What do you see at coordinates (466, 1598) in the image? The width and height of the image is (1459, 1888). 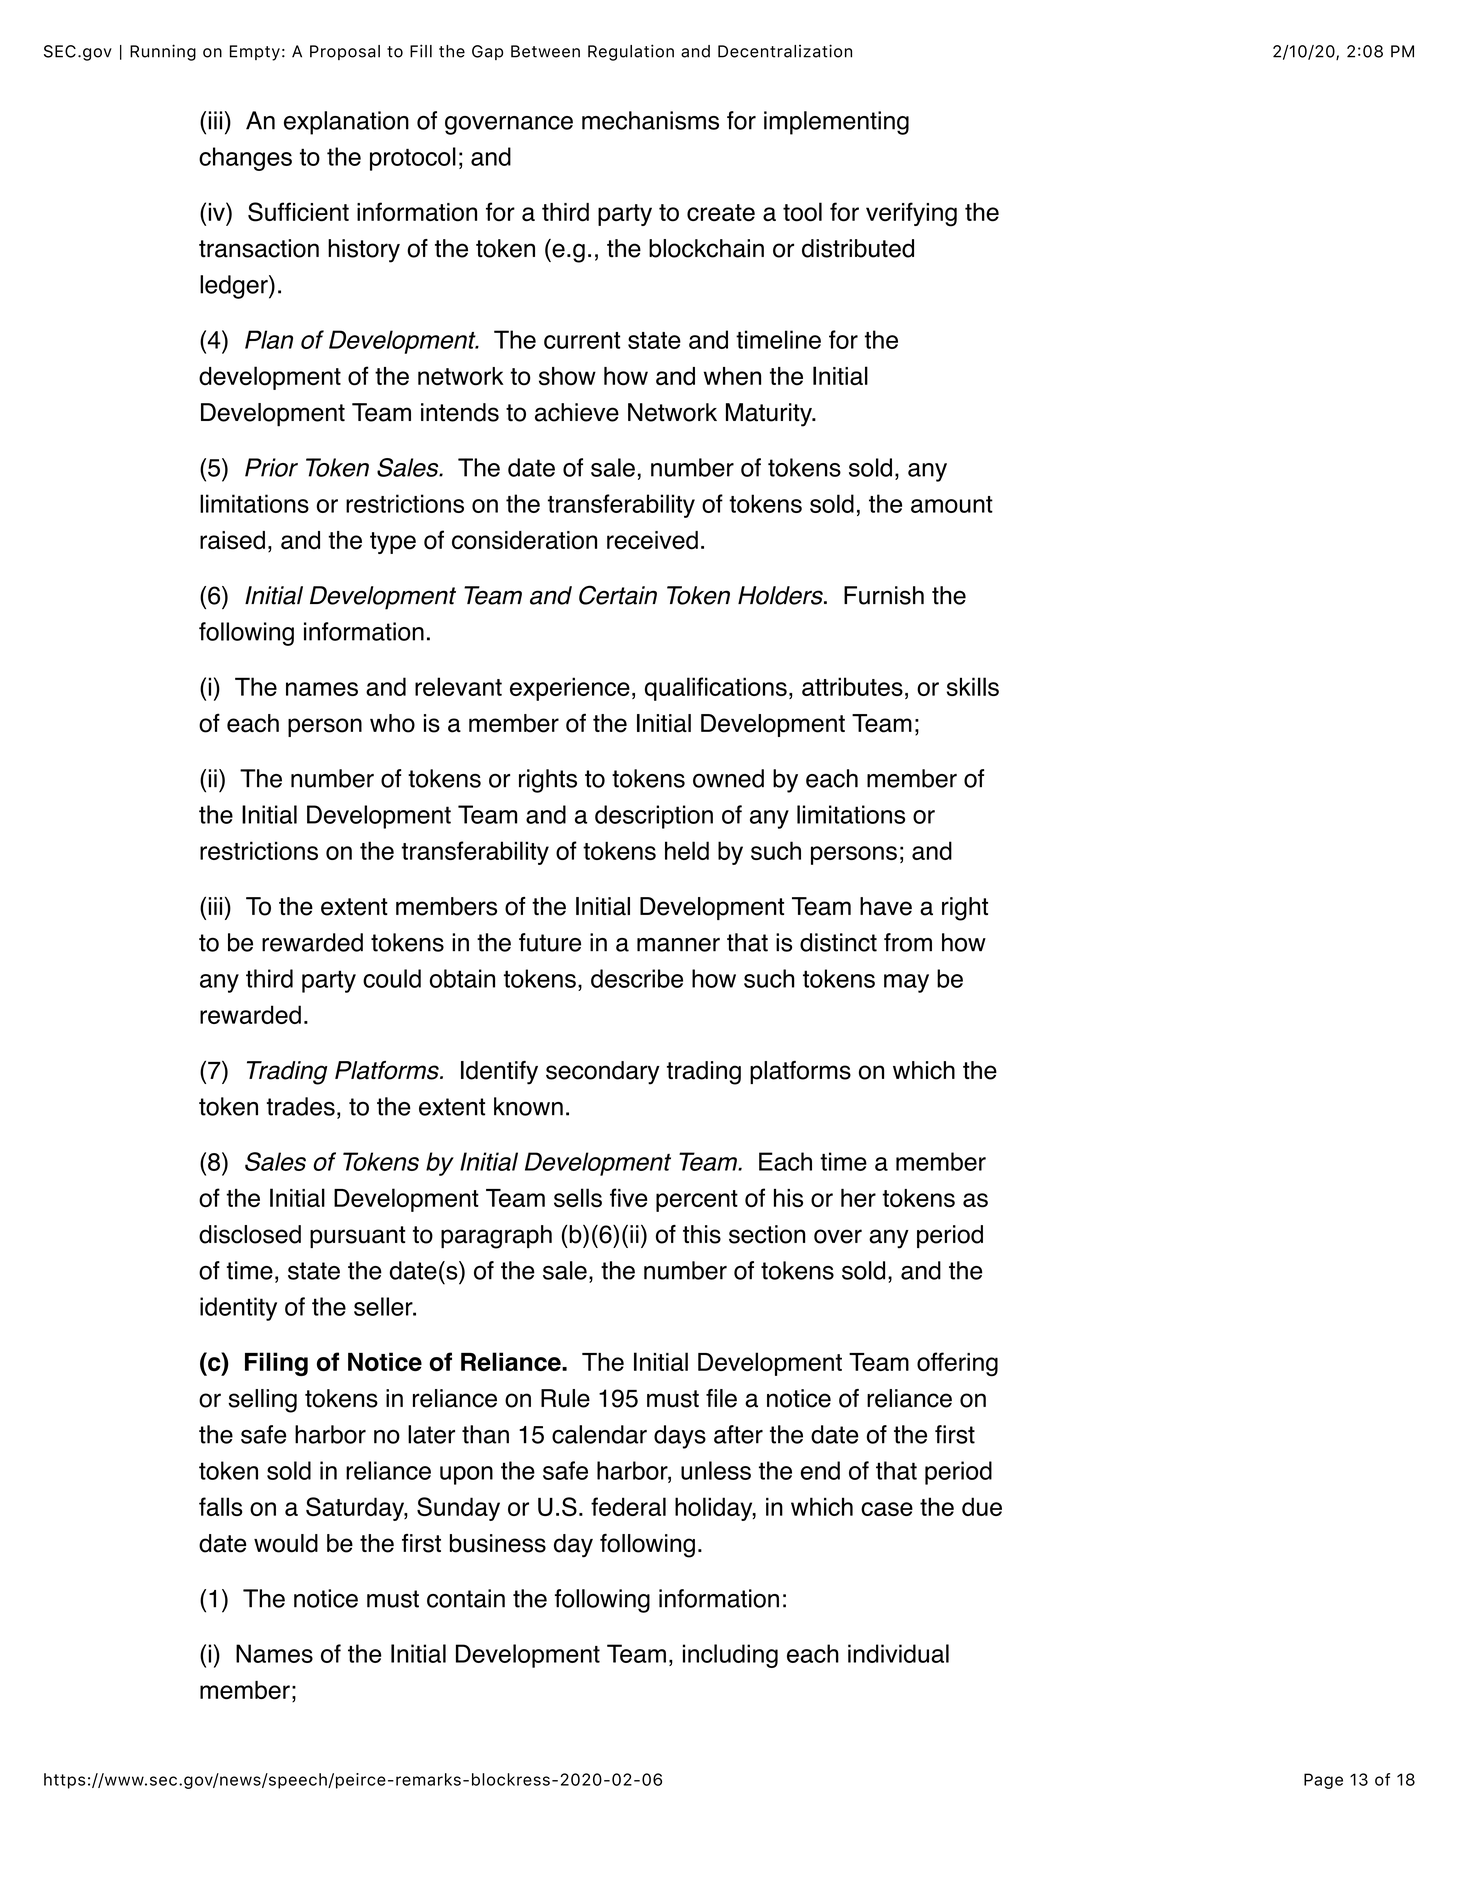 I see `contain` at bounding box center [466, 1598].
